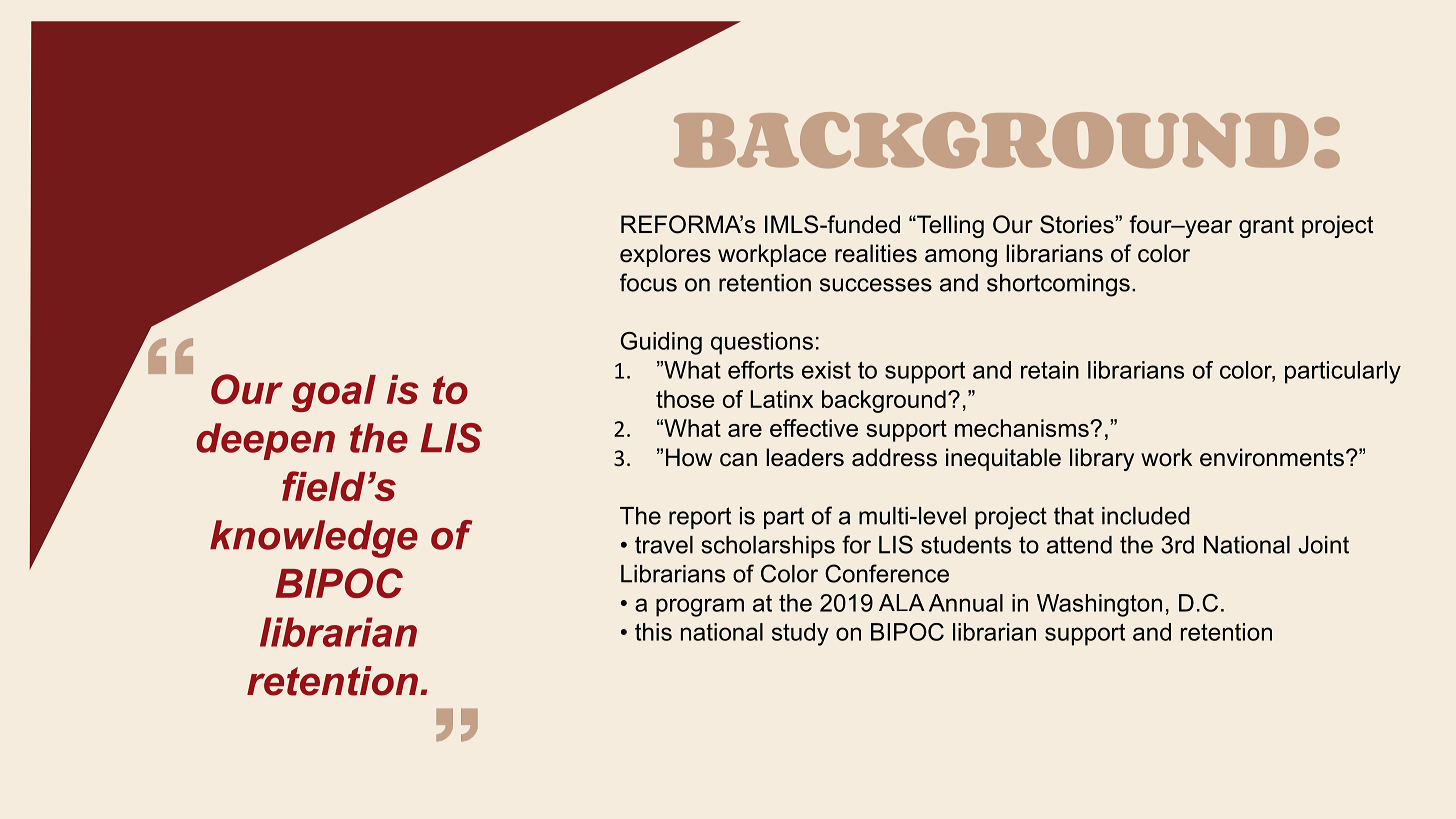 This screenshot has height=819, width=1456. Describe the element at coordinates (1272, 457) in the screenshot. I see `environments` at that location.
